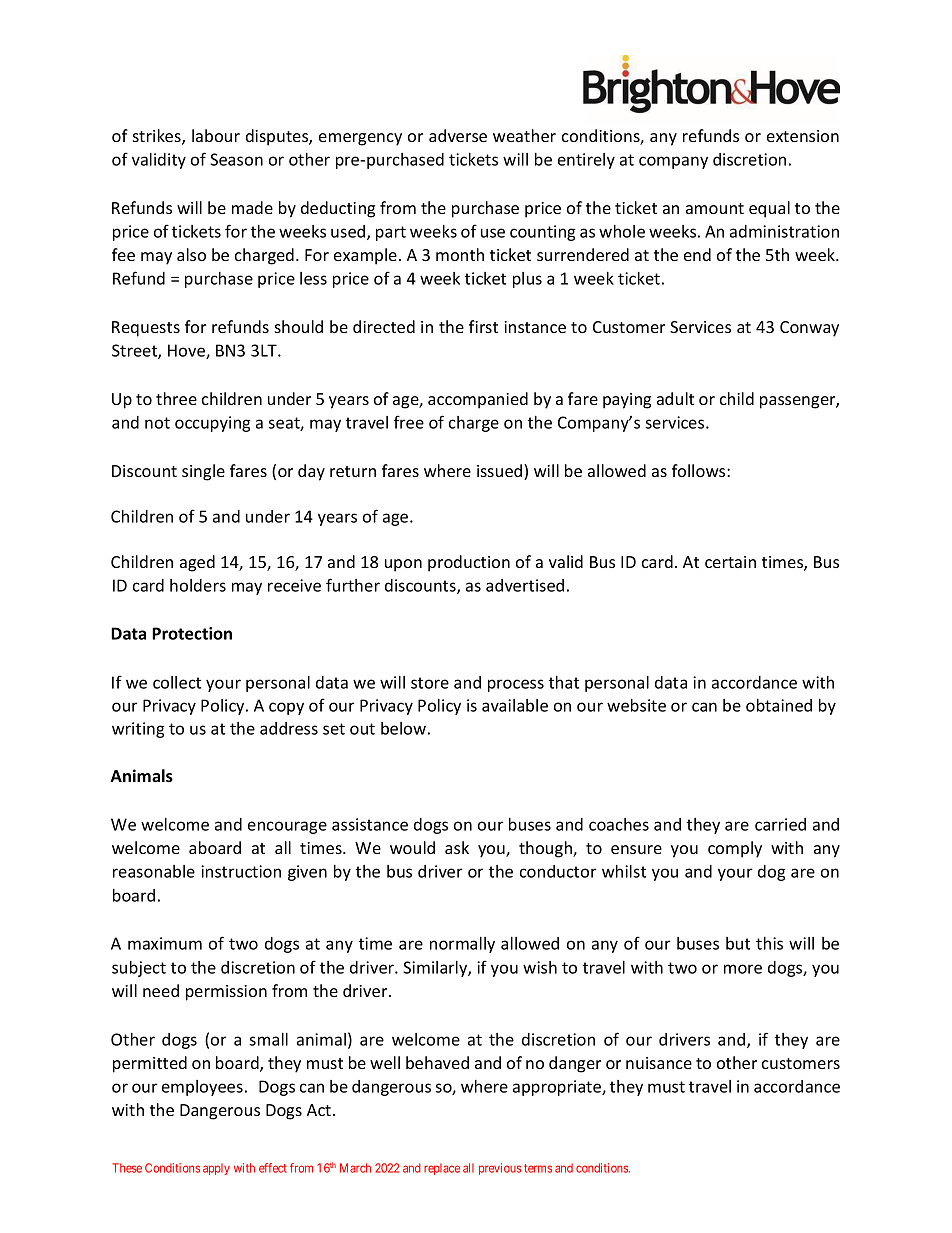 Image resolution: width=952 pixels, height=1233 pixels. I want to click on amount, so click(715, 208).
